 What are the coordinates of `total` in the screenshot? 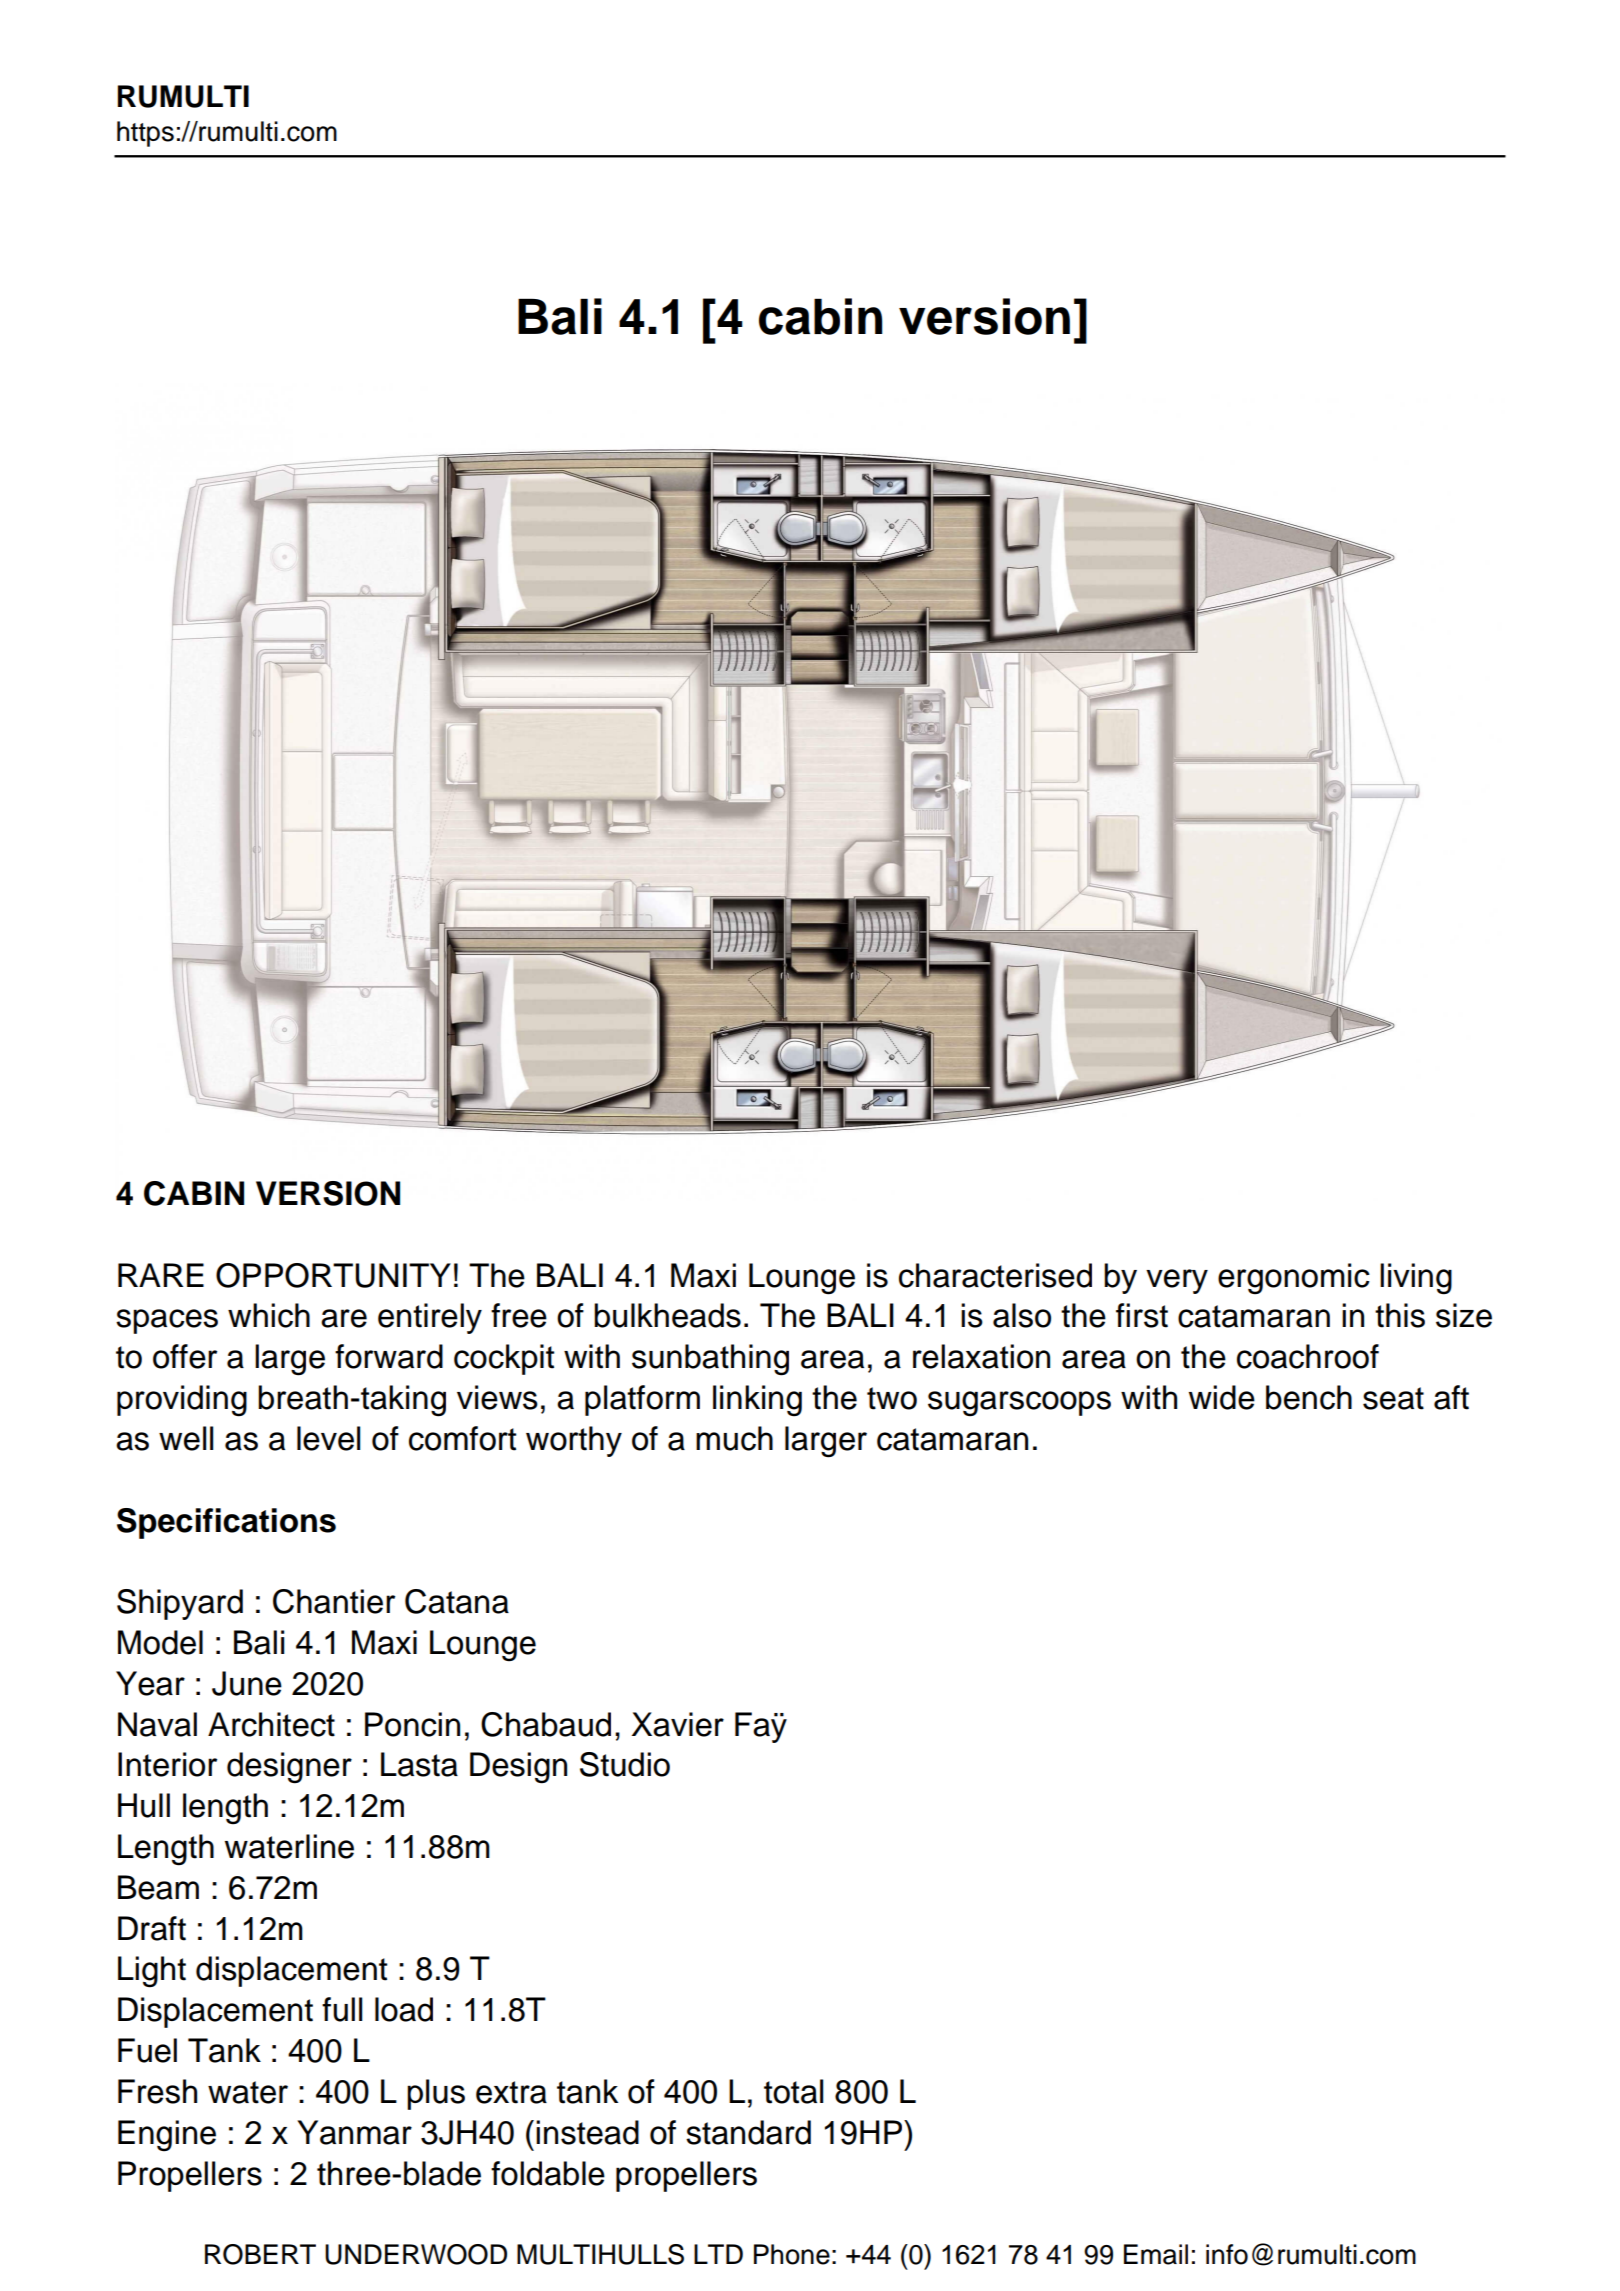 It's located at (793, 2091).
